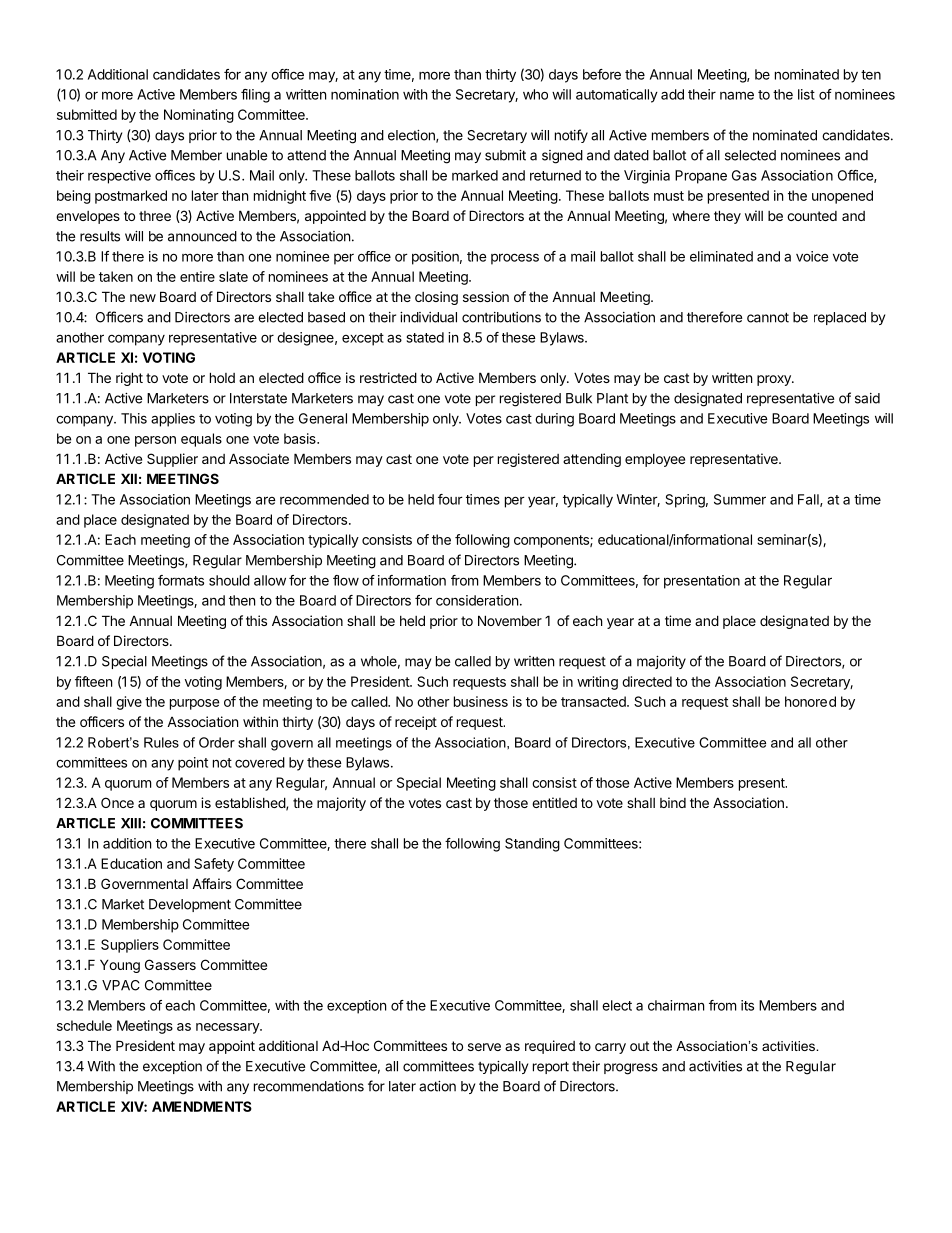 This page has height=1233, width=952. I want to click on nomination, so click(365, 94).
